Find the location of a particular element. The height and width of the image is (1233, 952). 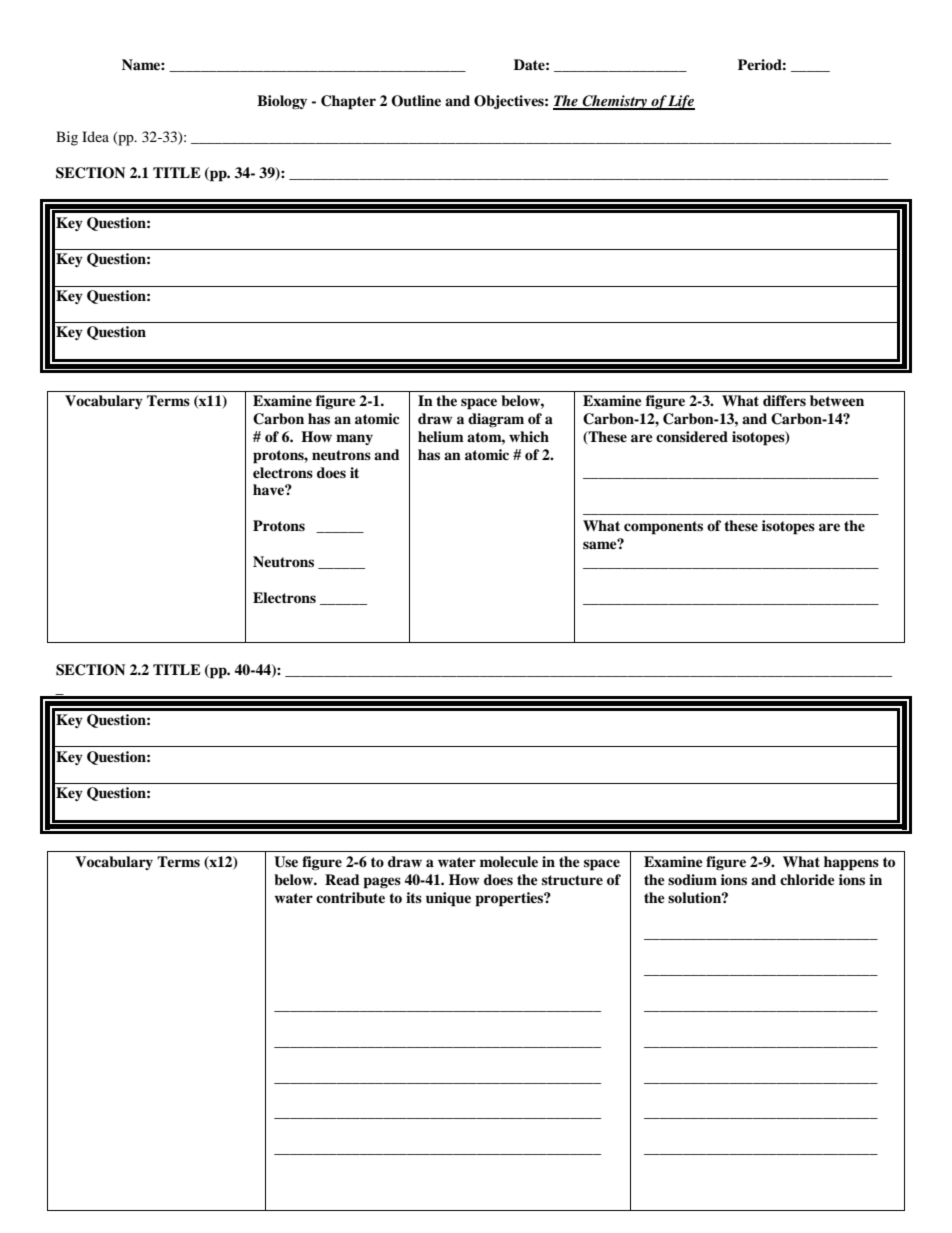

Outline is located at coordinates (416, 101).
